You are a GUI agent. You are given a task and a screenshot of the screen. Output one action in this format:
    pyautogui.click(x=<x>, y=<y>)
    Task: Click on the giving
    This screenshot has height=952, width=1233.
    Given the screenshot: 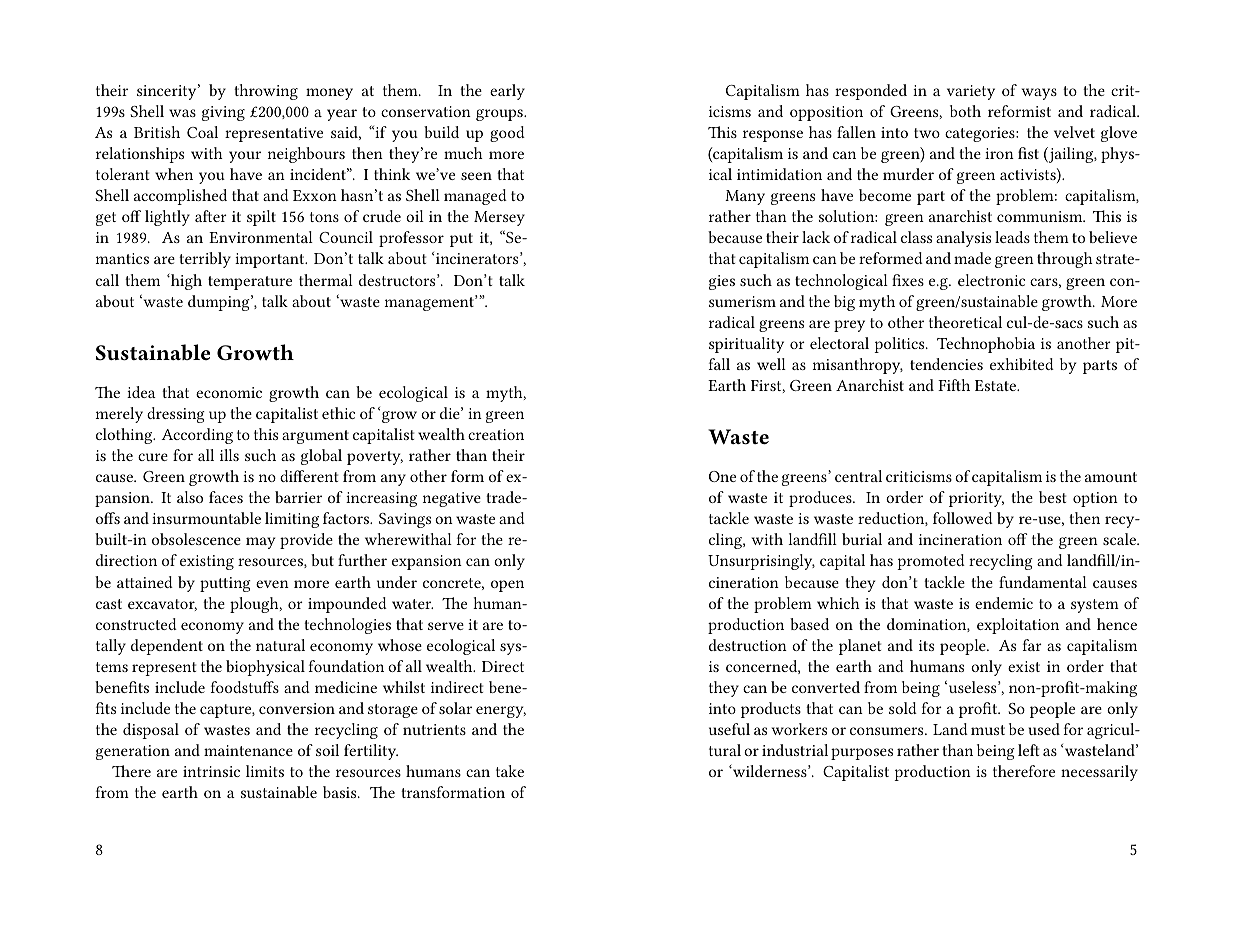 What is the action you would take?
    pyautogui.click(x=223, y=113)
